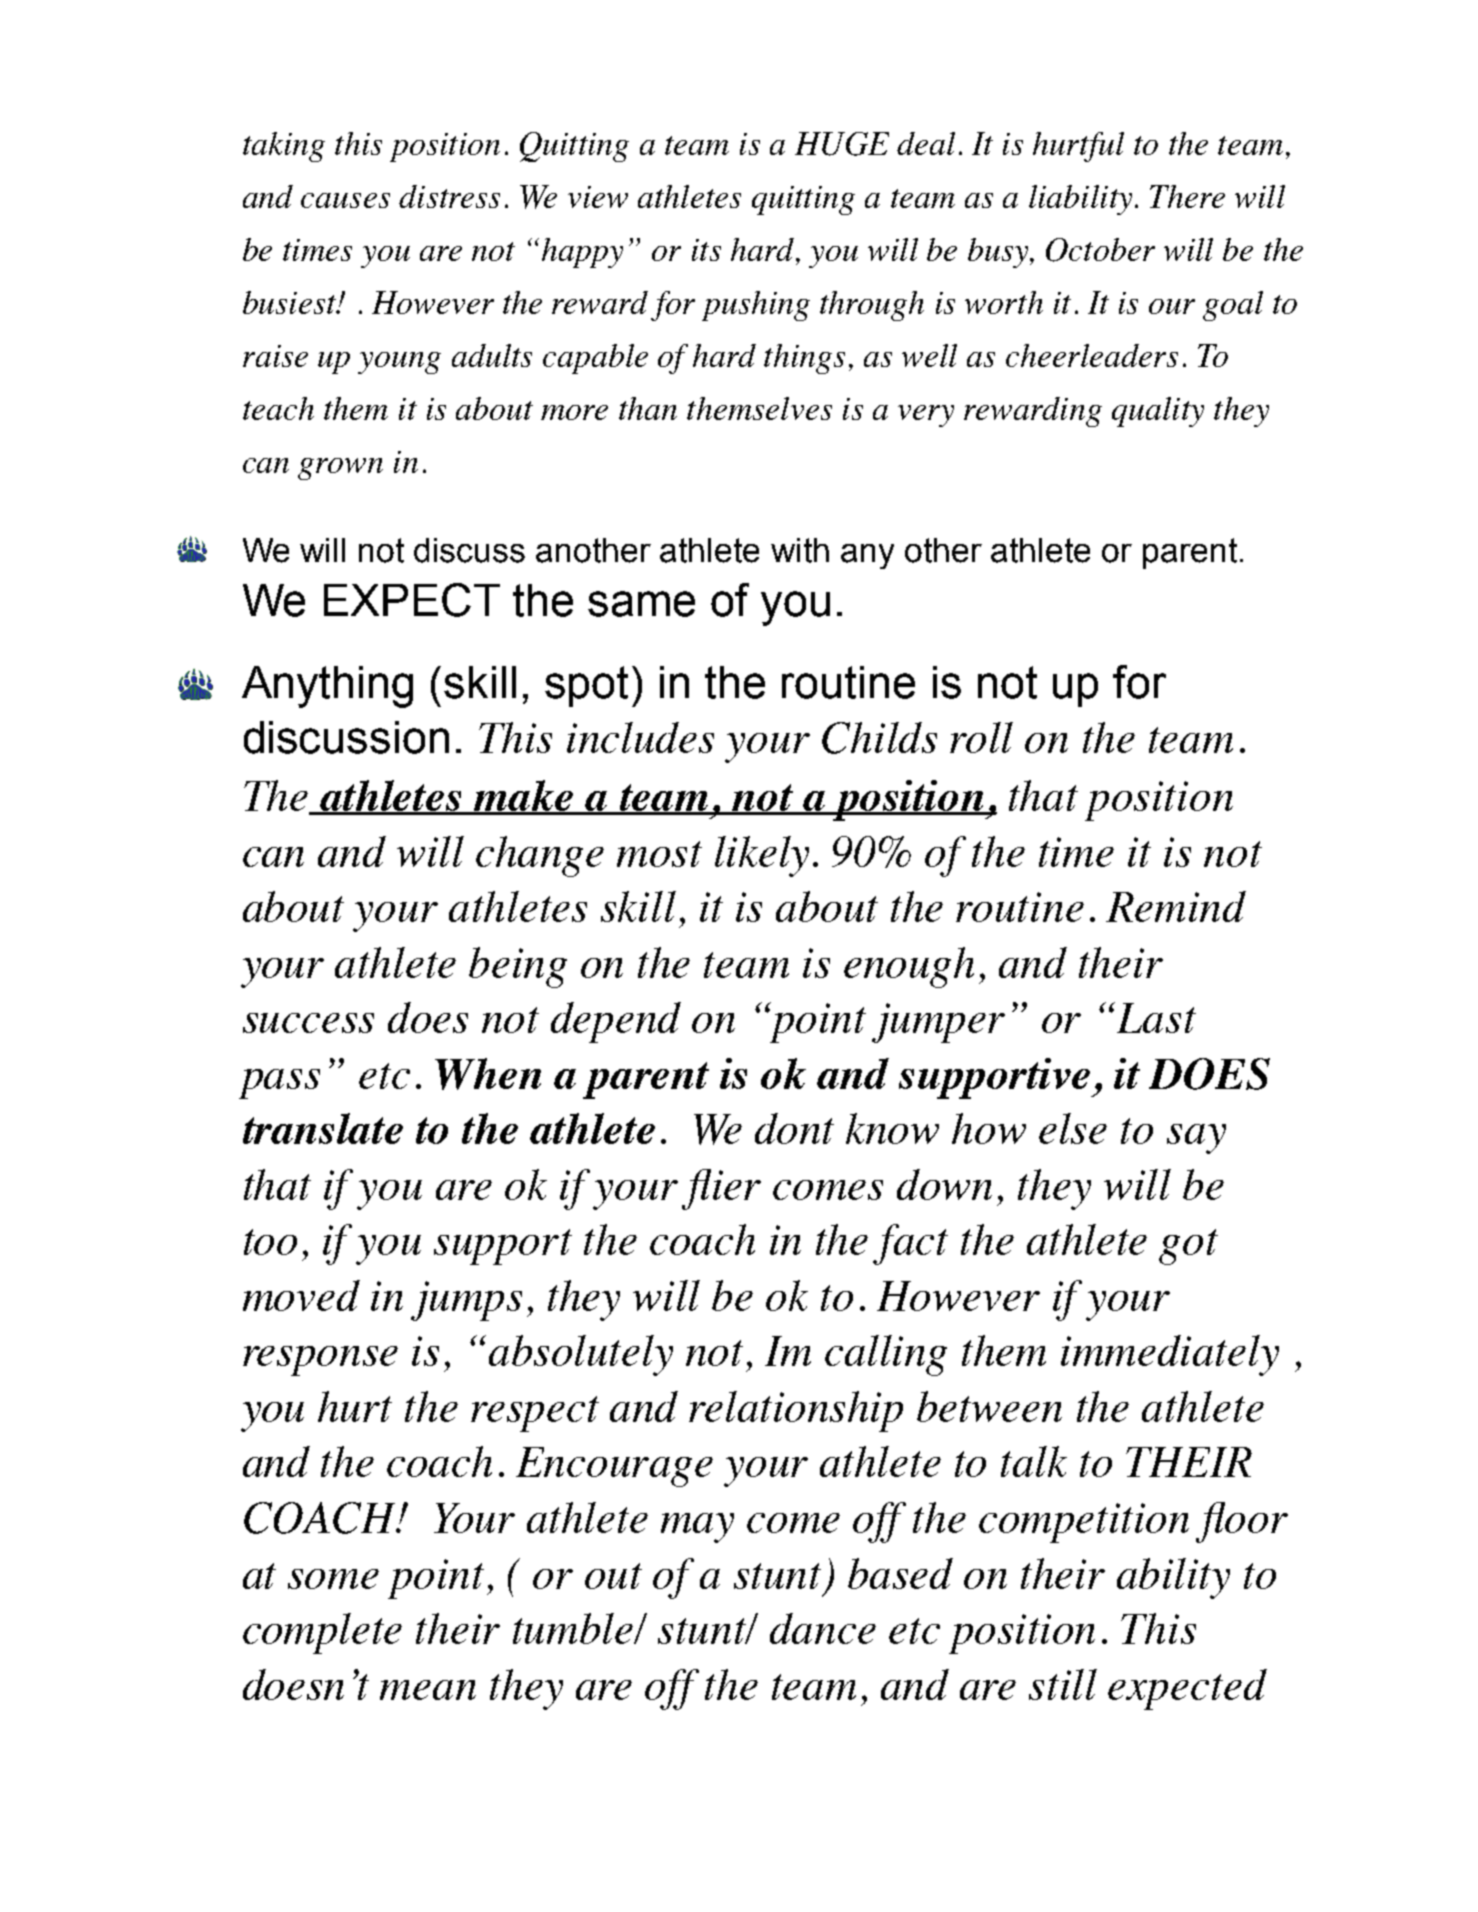  What do you see at coordinates (1187, 196) in the screenshot?
I see `There` at bounding box center [1187, 196].
